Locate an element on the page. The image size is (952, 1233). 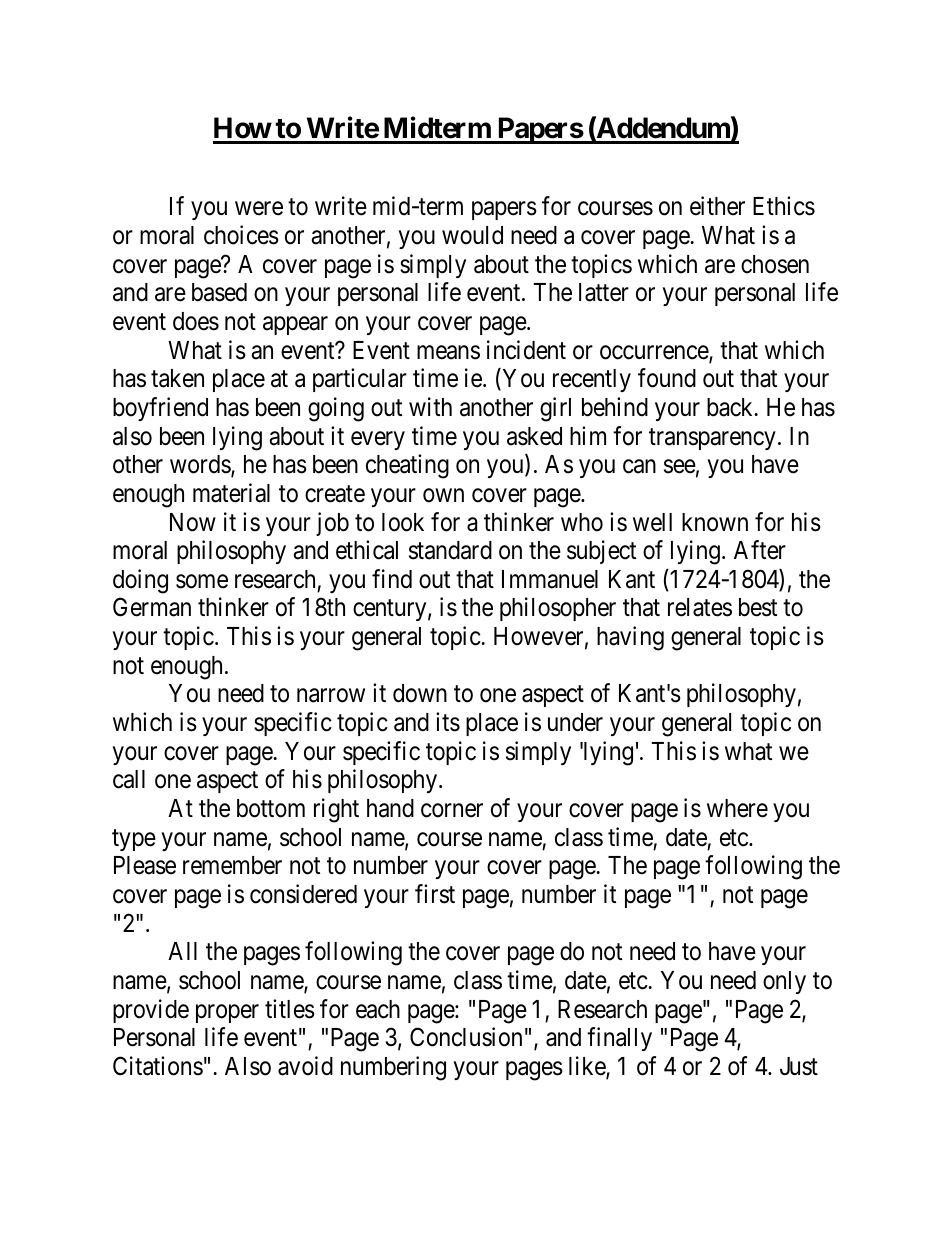
choices is located at coordinates (241, 235).
